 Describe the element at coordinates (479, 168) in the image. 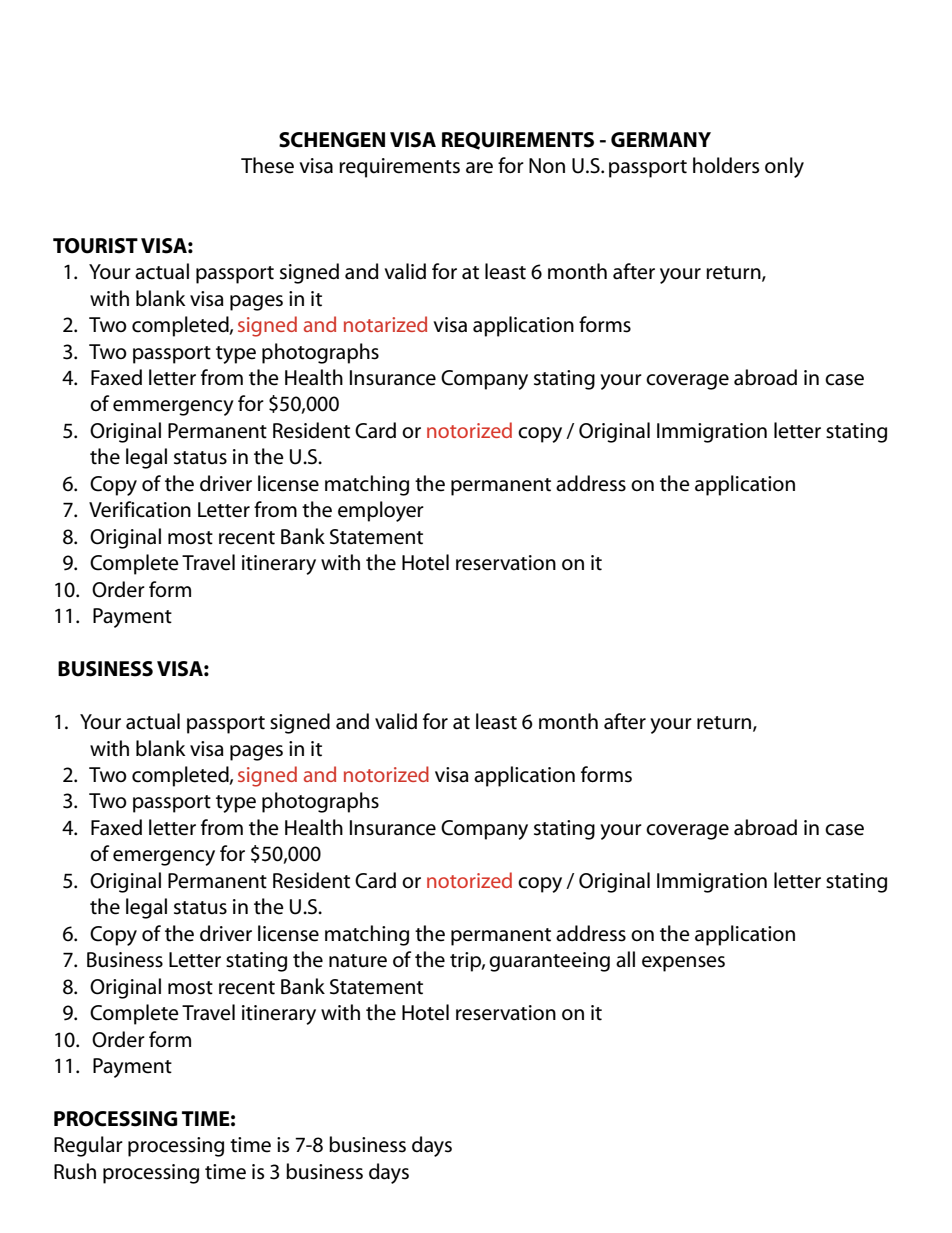

I see `are` at that location.
